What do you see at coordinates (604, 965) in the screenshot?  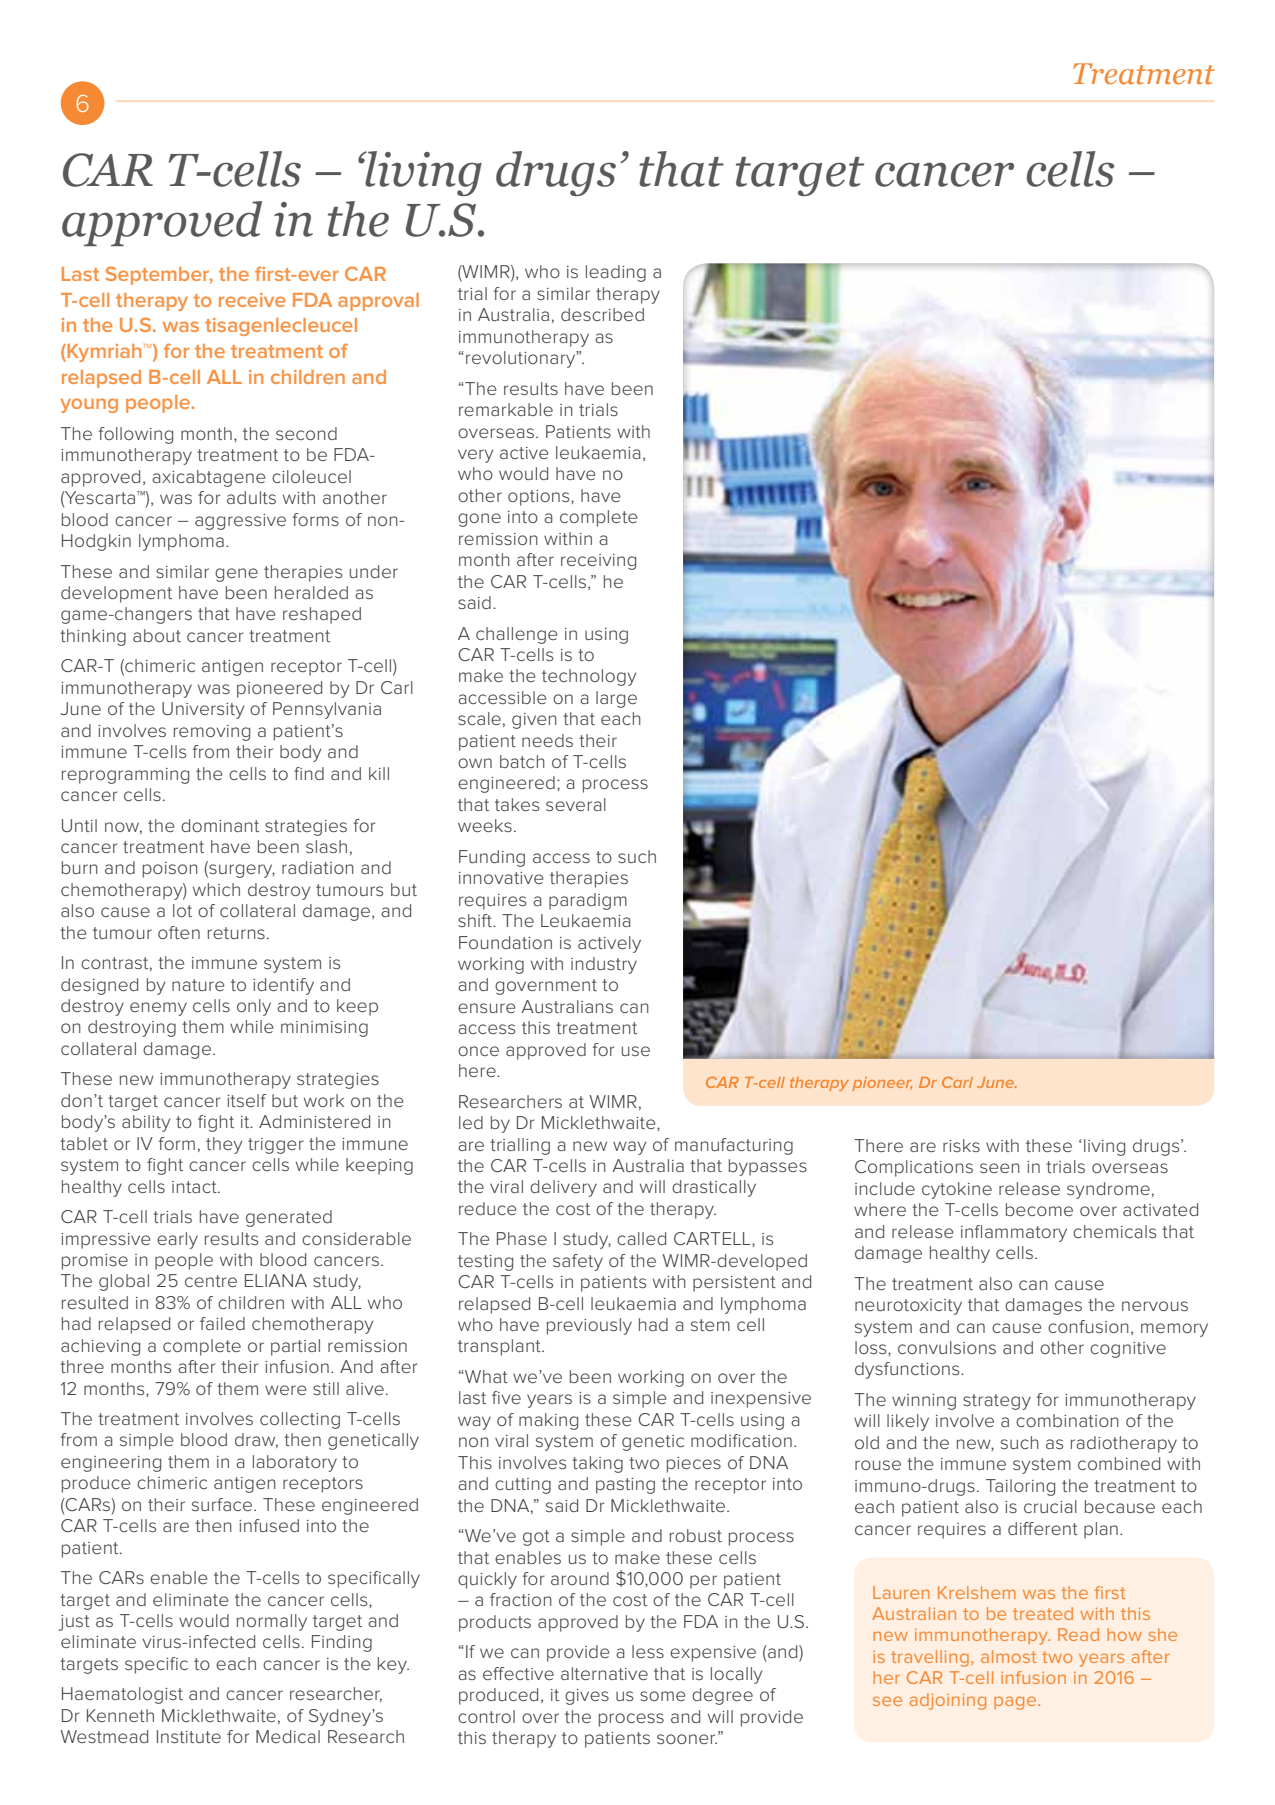 I see `industry` at bounding box center [604, 965].
